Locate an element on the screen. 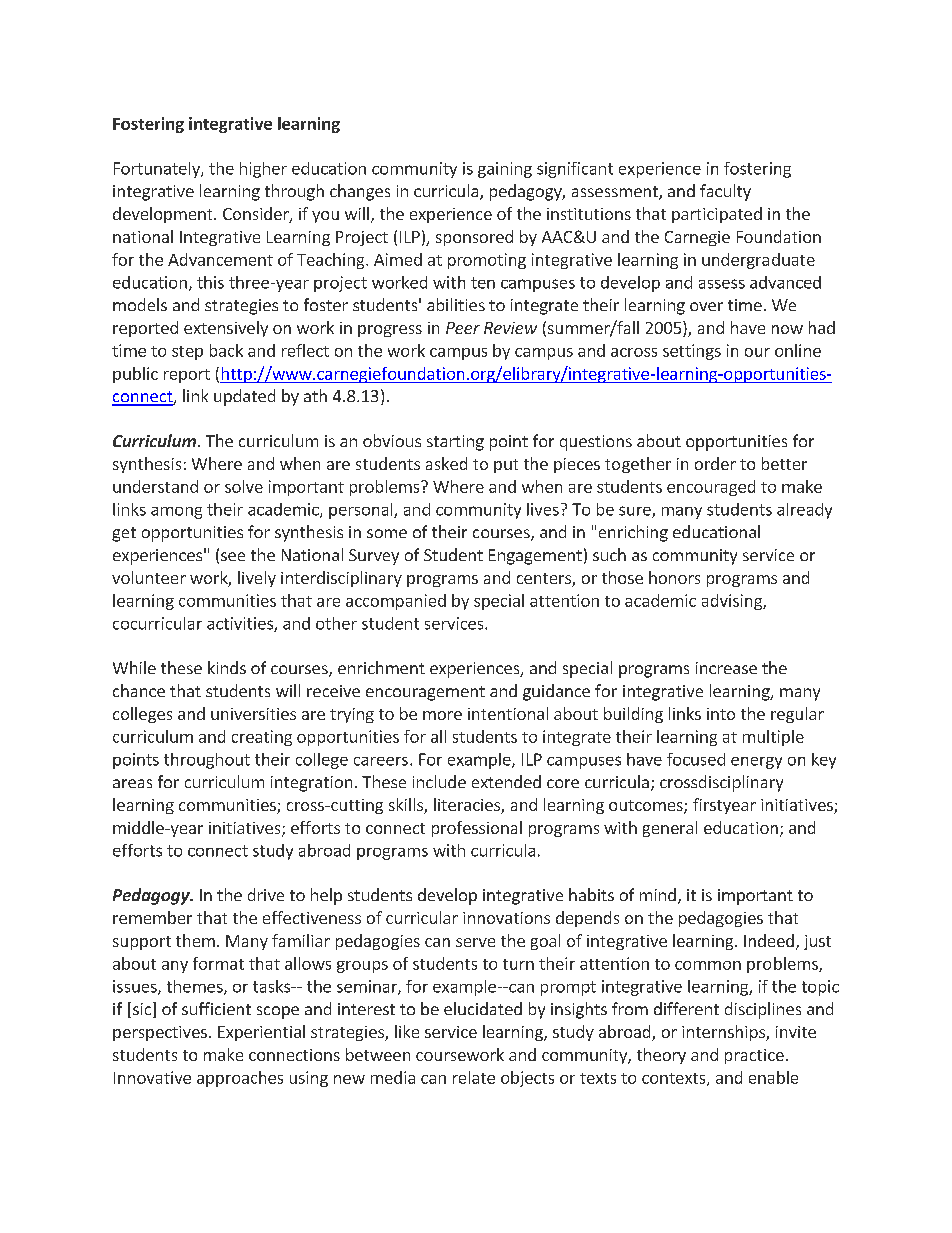  gaining is located at coordinates (505, 170).
